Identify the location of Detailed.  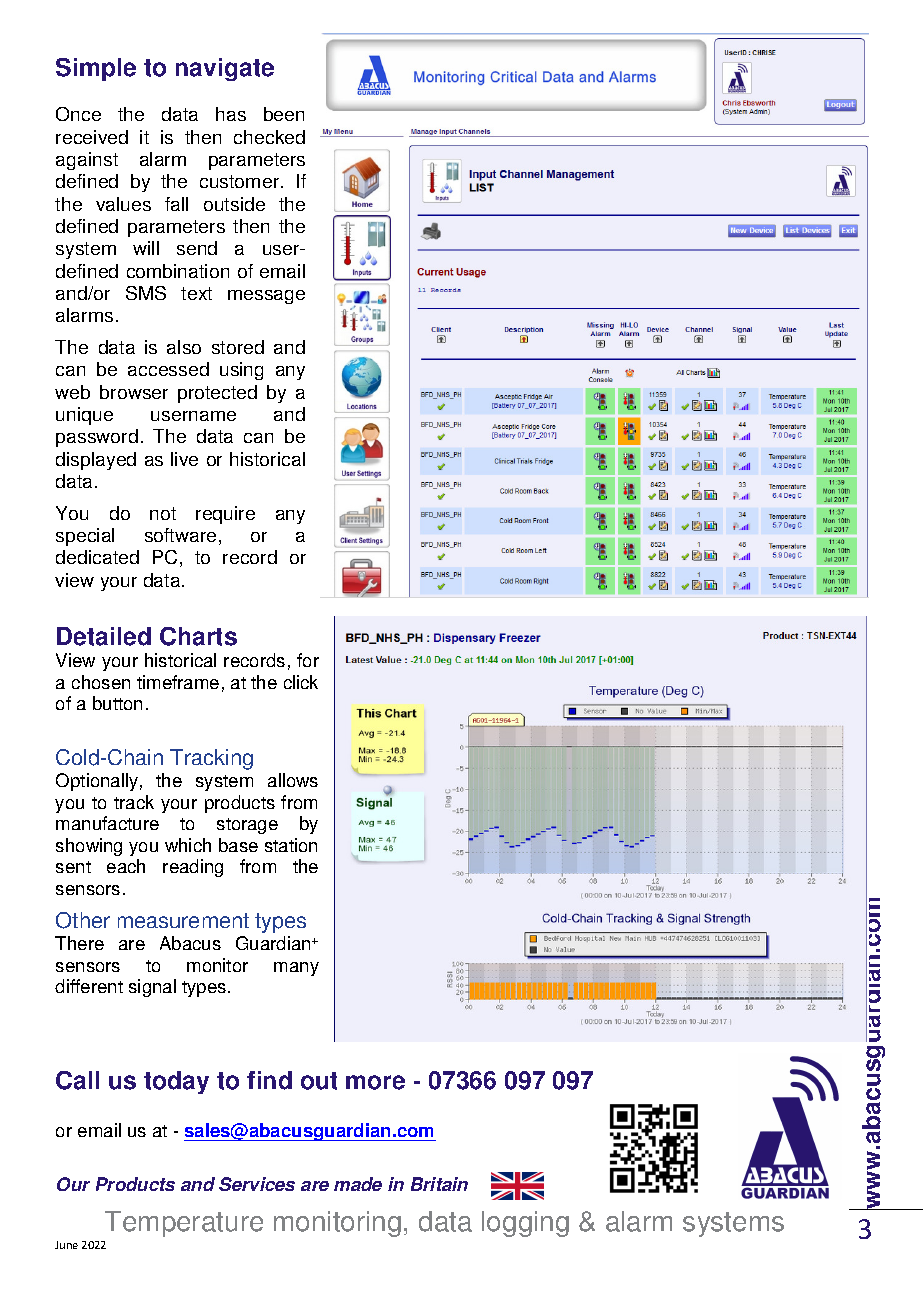
(104, 636).
